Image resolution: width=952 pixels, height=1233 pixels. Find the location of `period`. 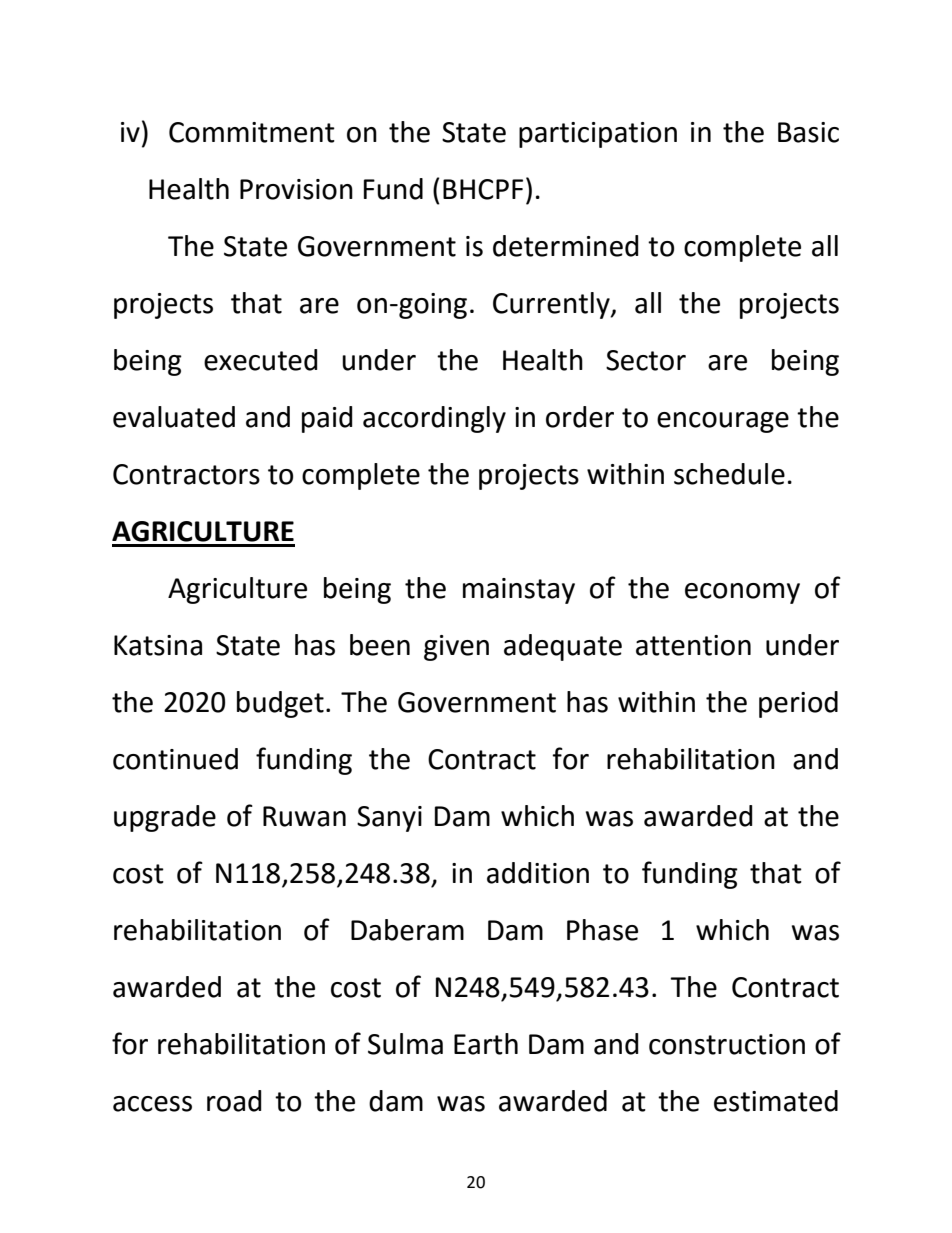

period is located at coordinates (798, 704).
